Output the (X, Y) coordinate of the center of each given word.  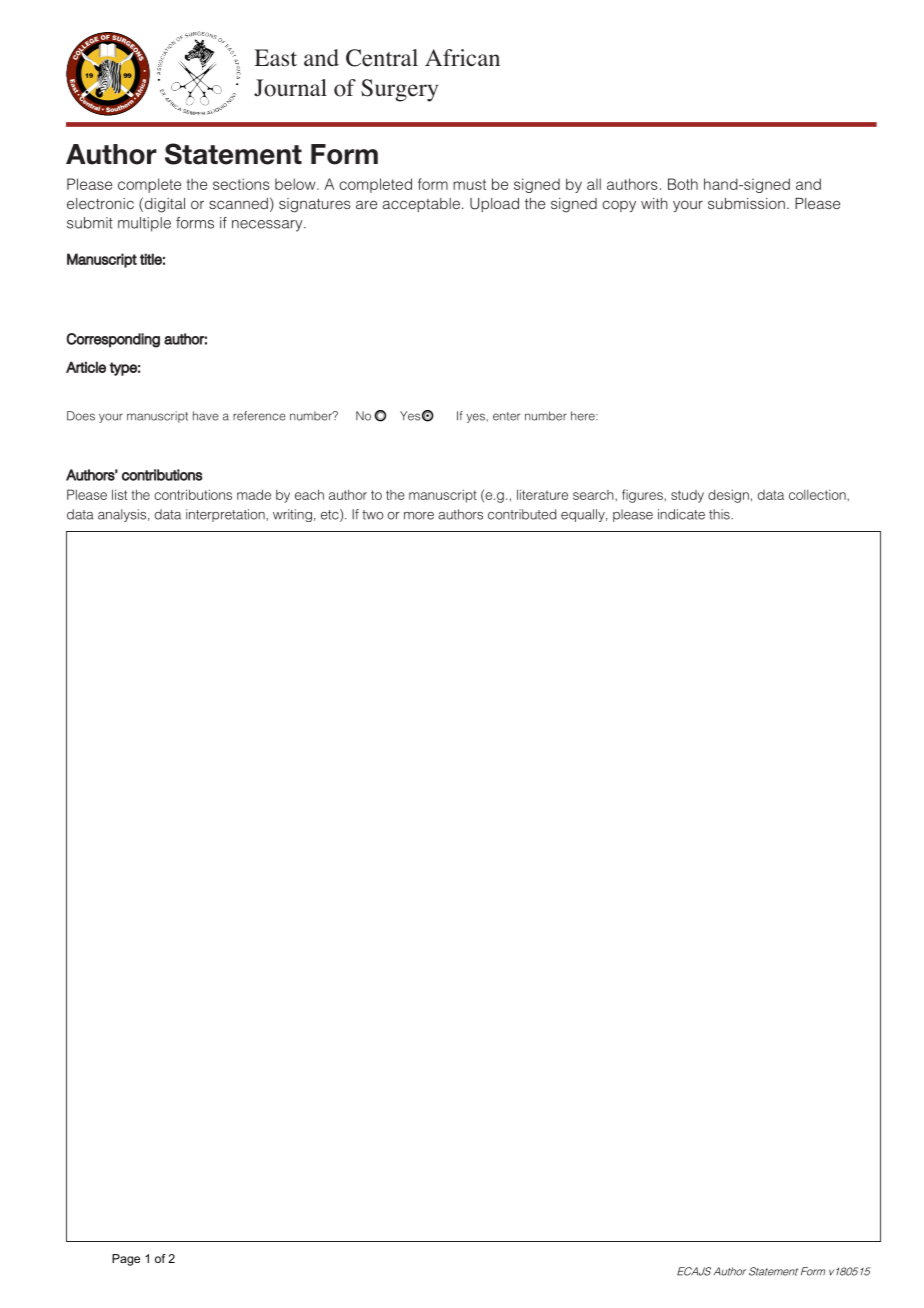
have (206, 416)
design (728, 496)
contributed (522, 514)
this (720, 514)
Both (683, 184)
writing (292, 515)
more (419, 516)
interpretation (226, 515)
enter (506, 416)
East (275, 57)
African (462, 57)
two (372, 515)
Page (126, 1260)
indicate (681, 514)
